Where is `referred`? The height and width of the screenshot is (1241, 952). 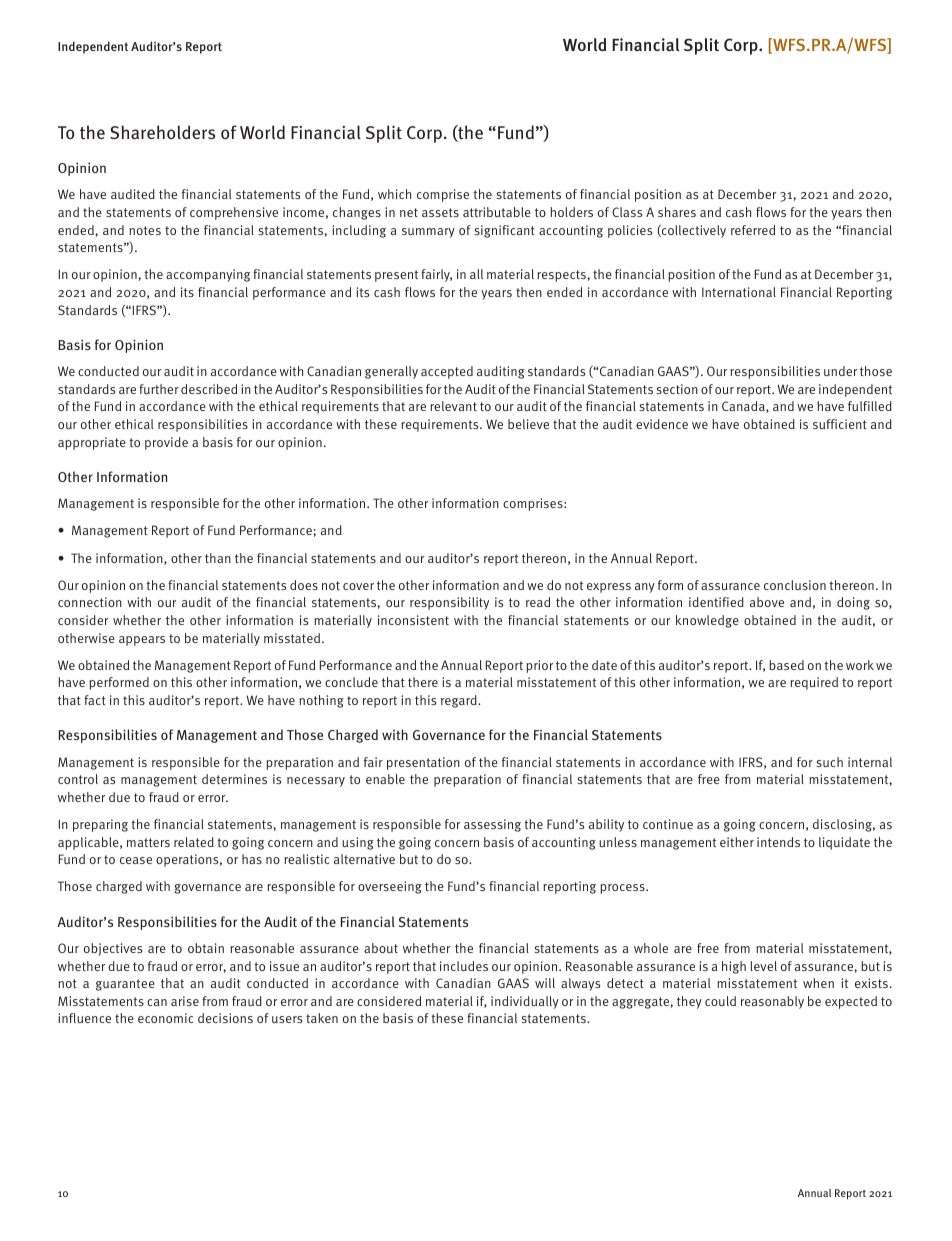
referred is located at coordinates (753, 230).
